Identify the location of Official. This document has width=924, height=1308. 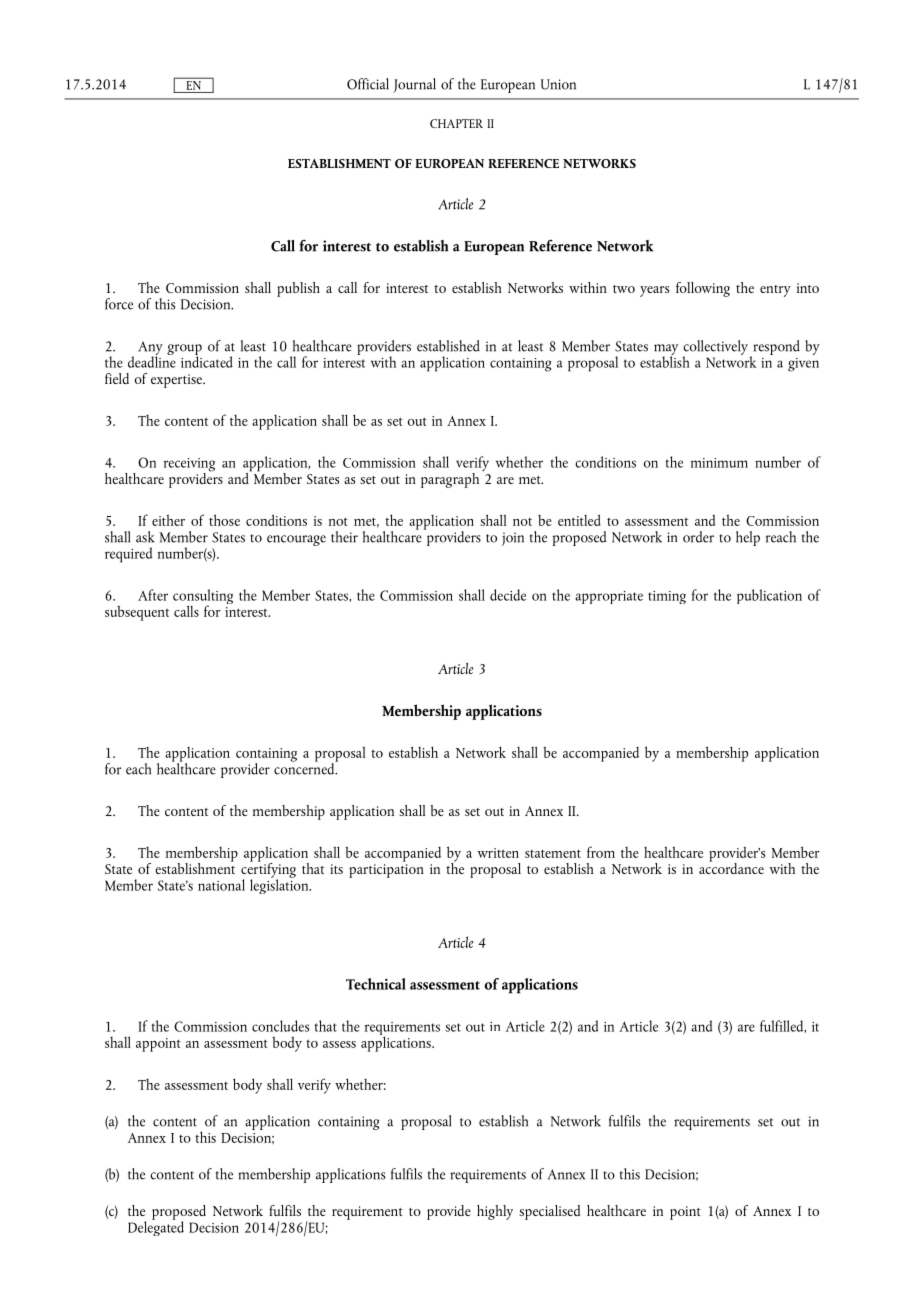
(368, 84).
